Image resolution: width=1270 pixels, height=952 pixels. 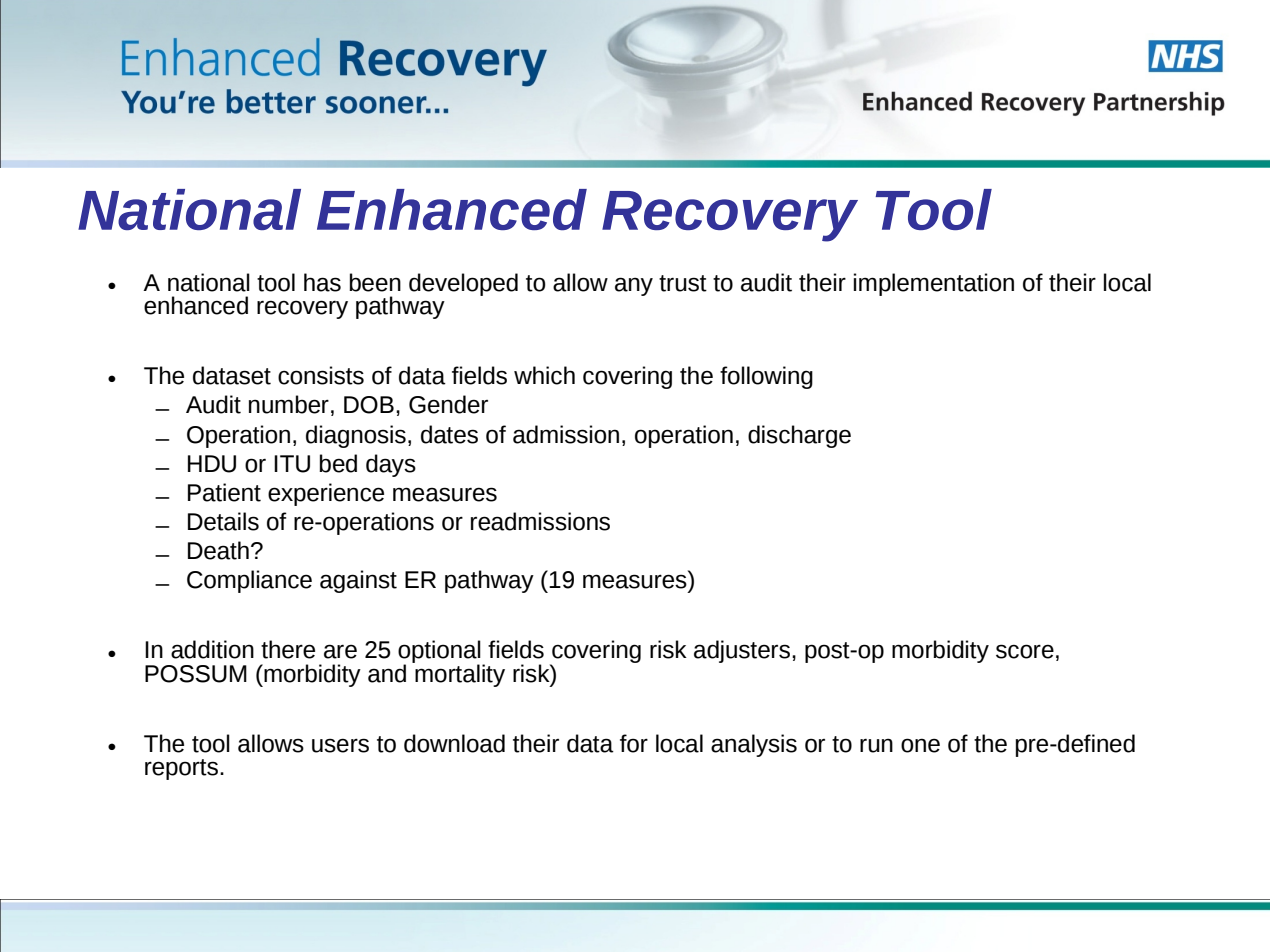 What do you see at coordinates (340, 745) in the screenshot?
I see `users` at bounding box center [340, 745].
